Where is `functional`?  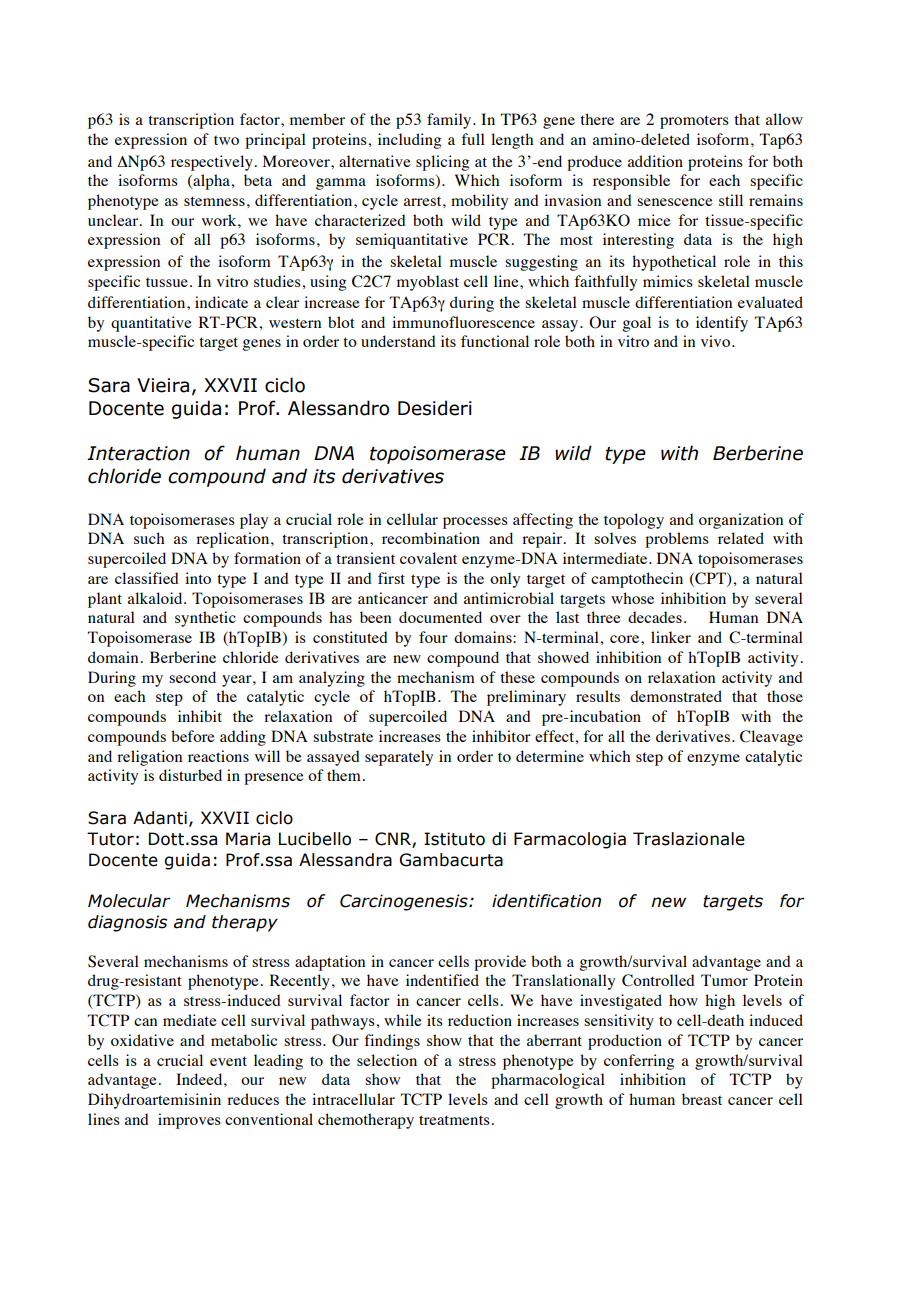
functional is located at coordinates (495, 341).
